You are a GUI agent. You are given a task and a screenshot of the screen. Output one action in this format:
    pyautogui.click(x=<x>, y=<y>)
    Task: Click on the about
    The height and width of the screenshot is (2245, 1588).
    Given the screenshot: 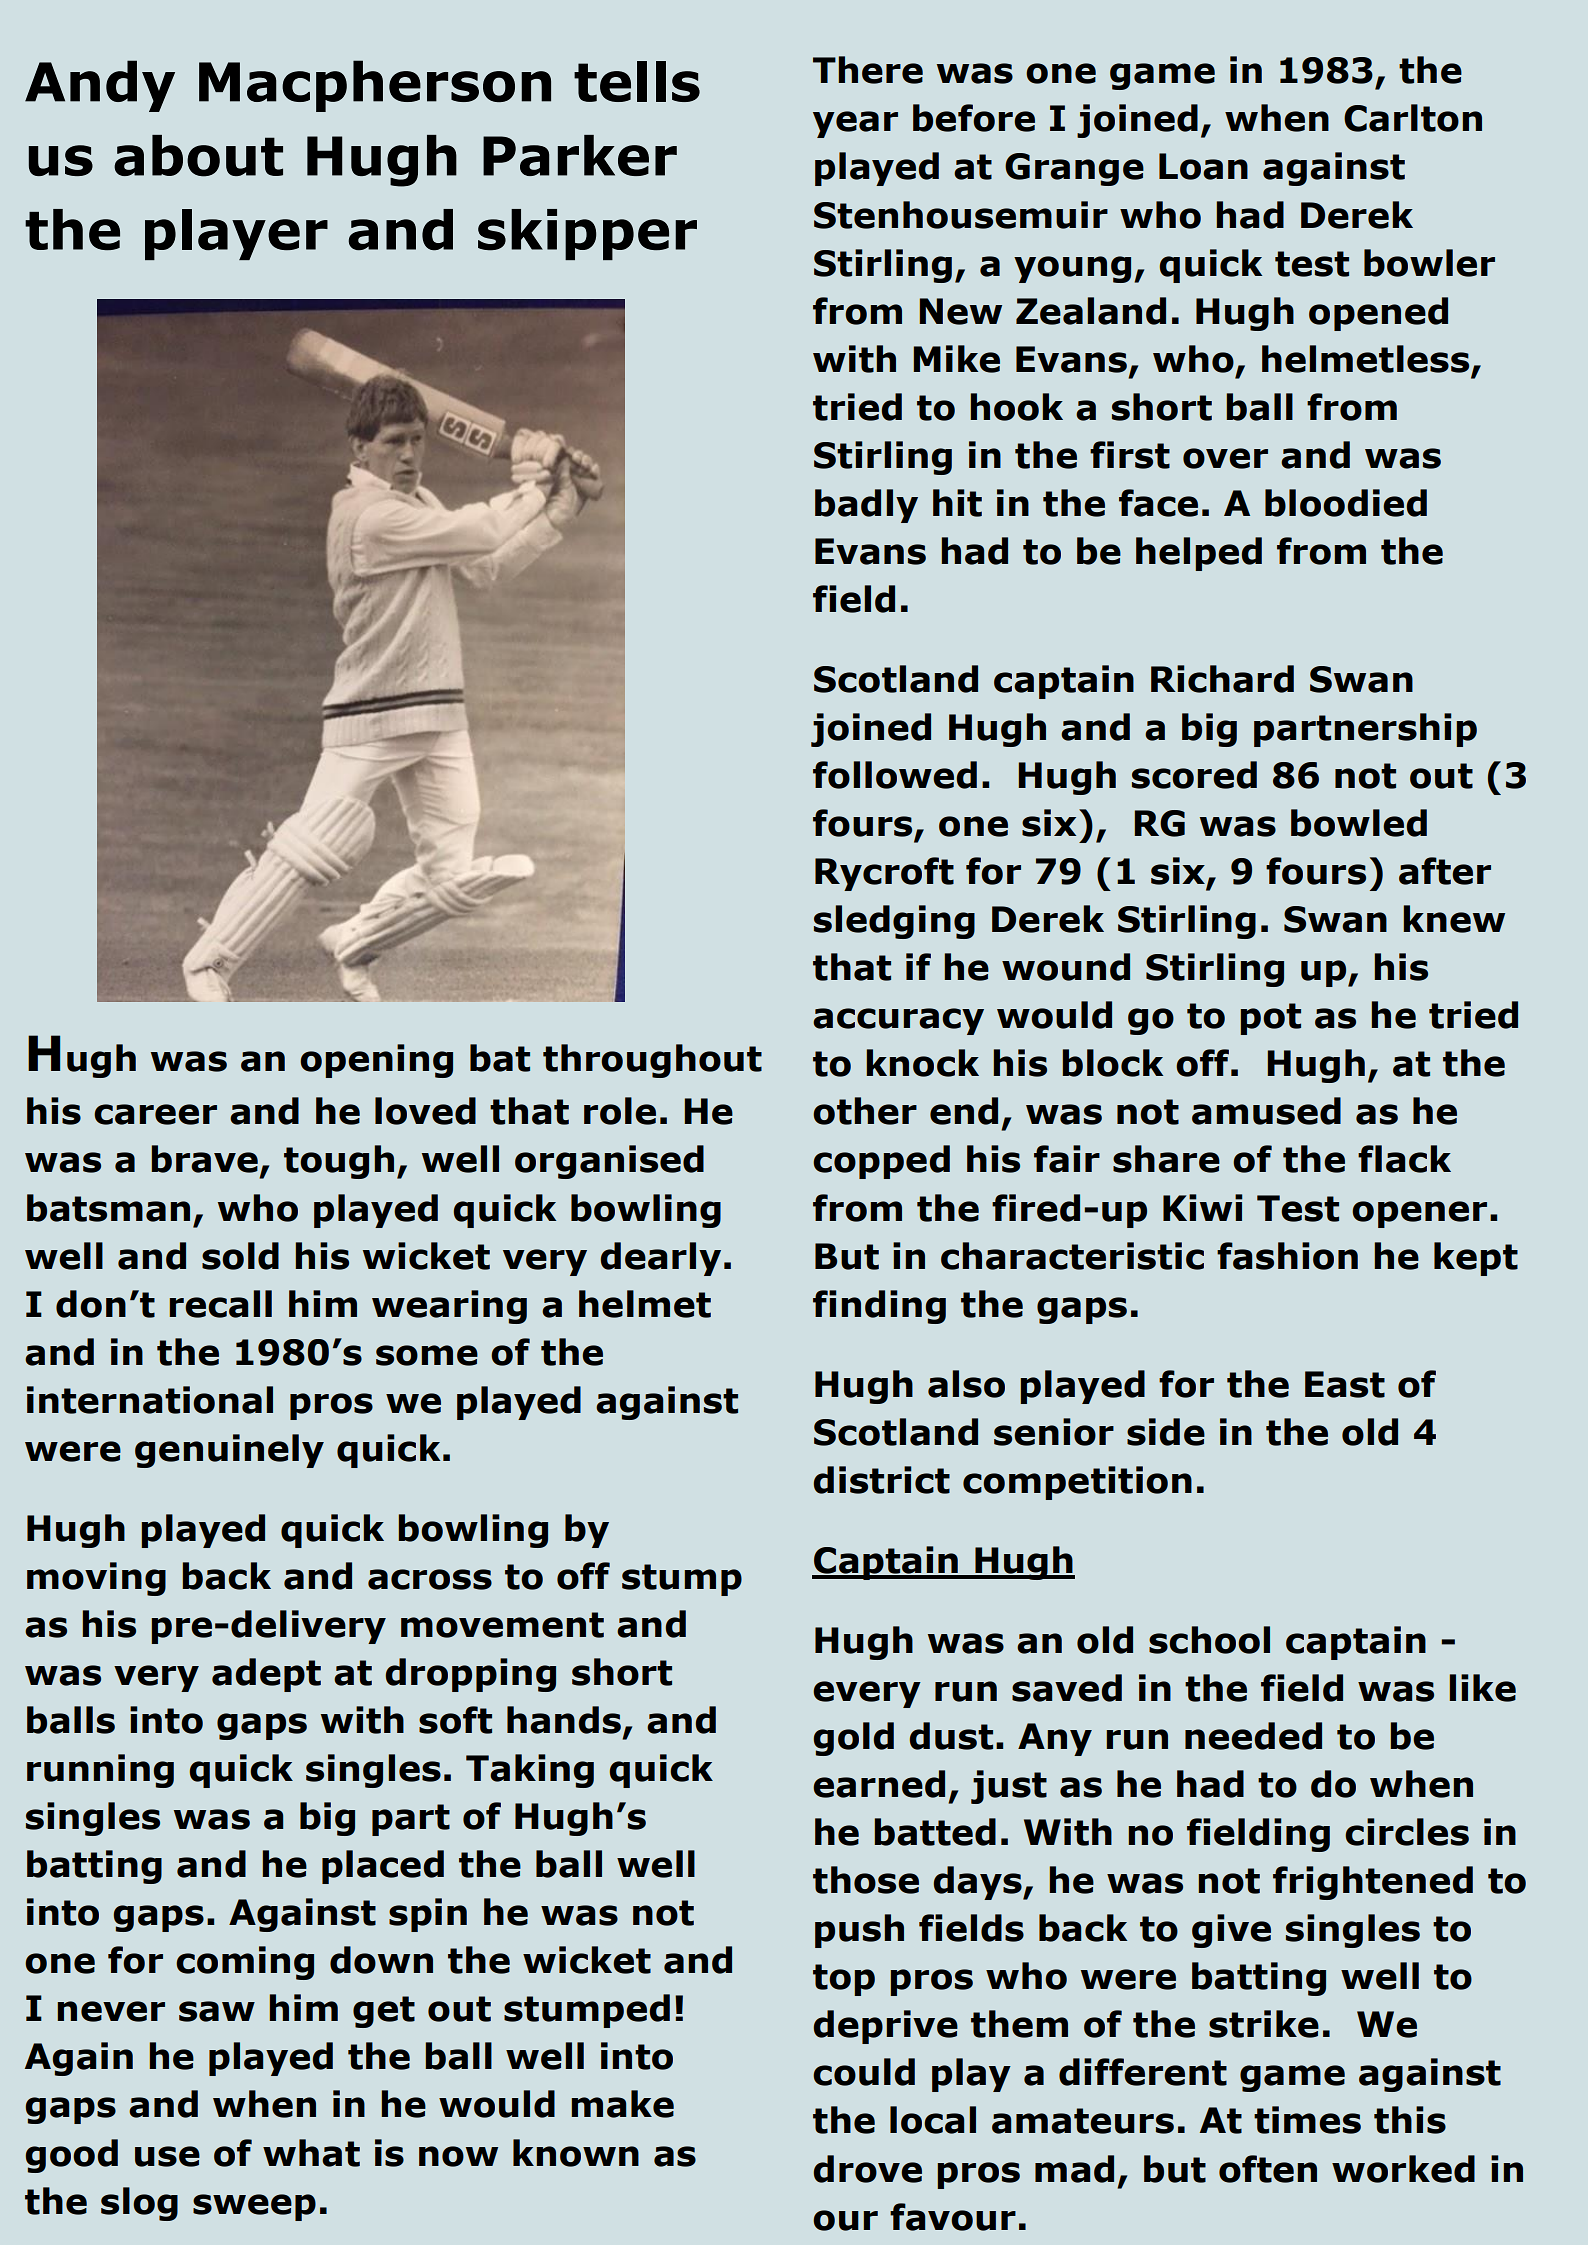 What is the action you would take?
    pyautogui.click(x=198, y=156)
